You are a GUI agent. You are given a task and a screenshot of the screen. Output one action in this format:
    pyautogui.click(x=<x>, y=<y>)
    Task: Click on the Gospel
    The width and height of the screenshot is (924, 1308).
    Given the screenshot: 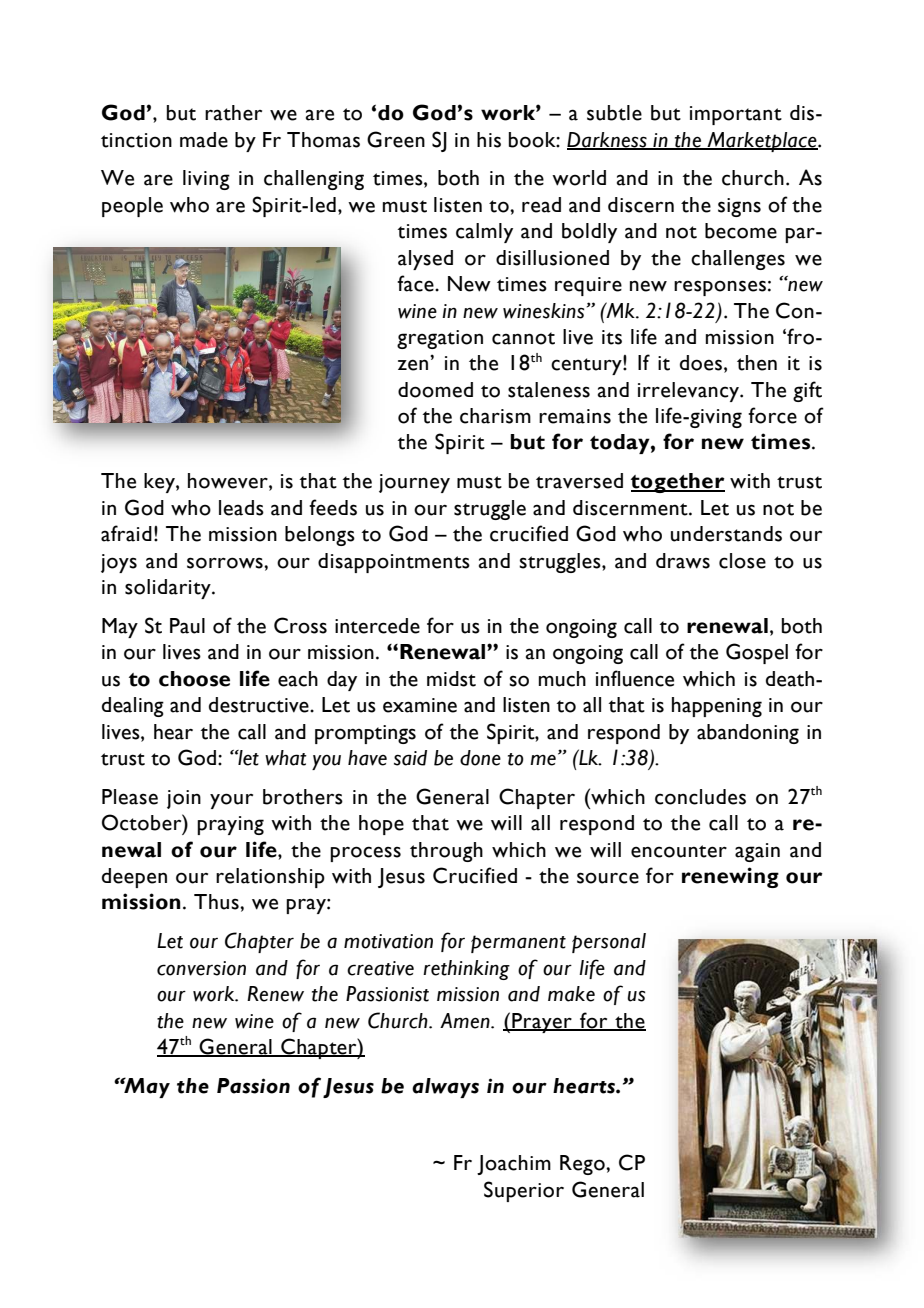 What is the action you would take?
    pyautogui.click(x=757, y=653)
